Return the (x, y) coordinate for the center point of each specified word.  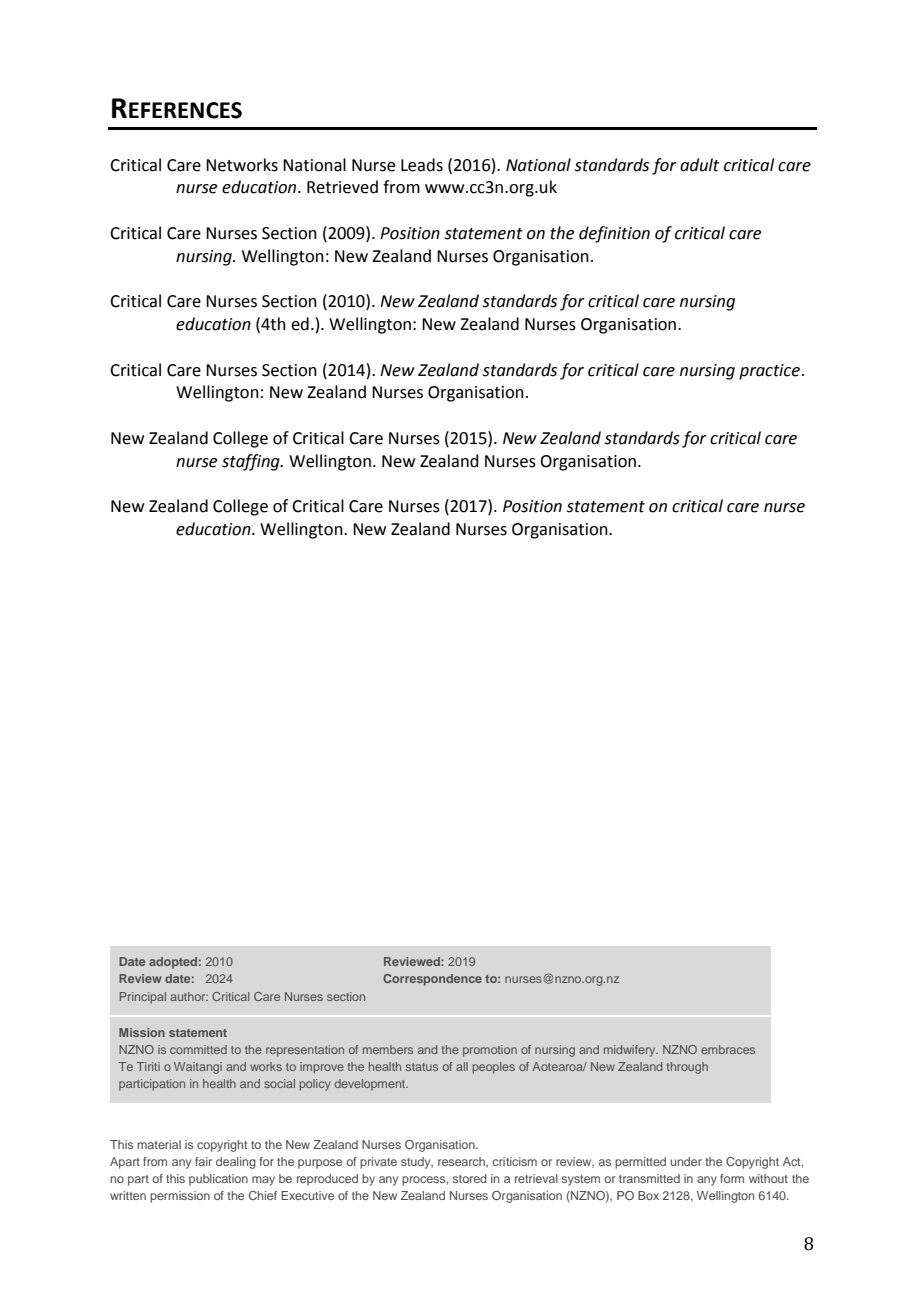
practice (769, 372)
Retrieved (342, 187)
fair (203, 1161)
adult (699, 165)
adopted (173, 963)
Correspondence (432, 980)
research (463, 1162)
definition (614, 234)
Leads (422, 165)
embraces (728, 1049)
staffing (252, 462)
